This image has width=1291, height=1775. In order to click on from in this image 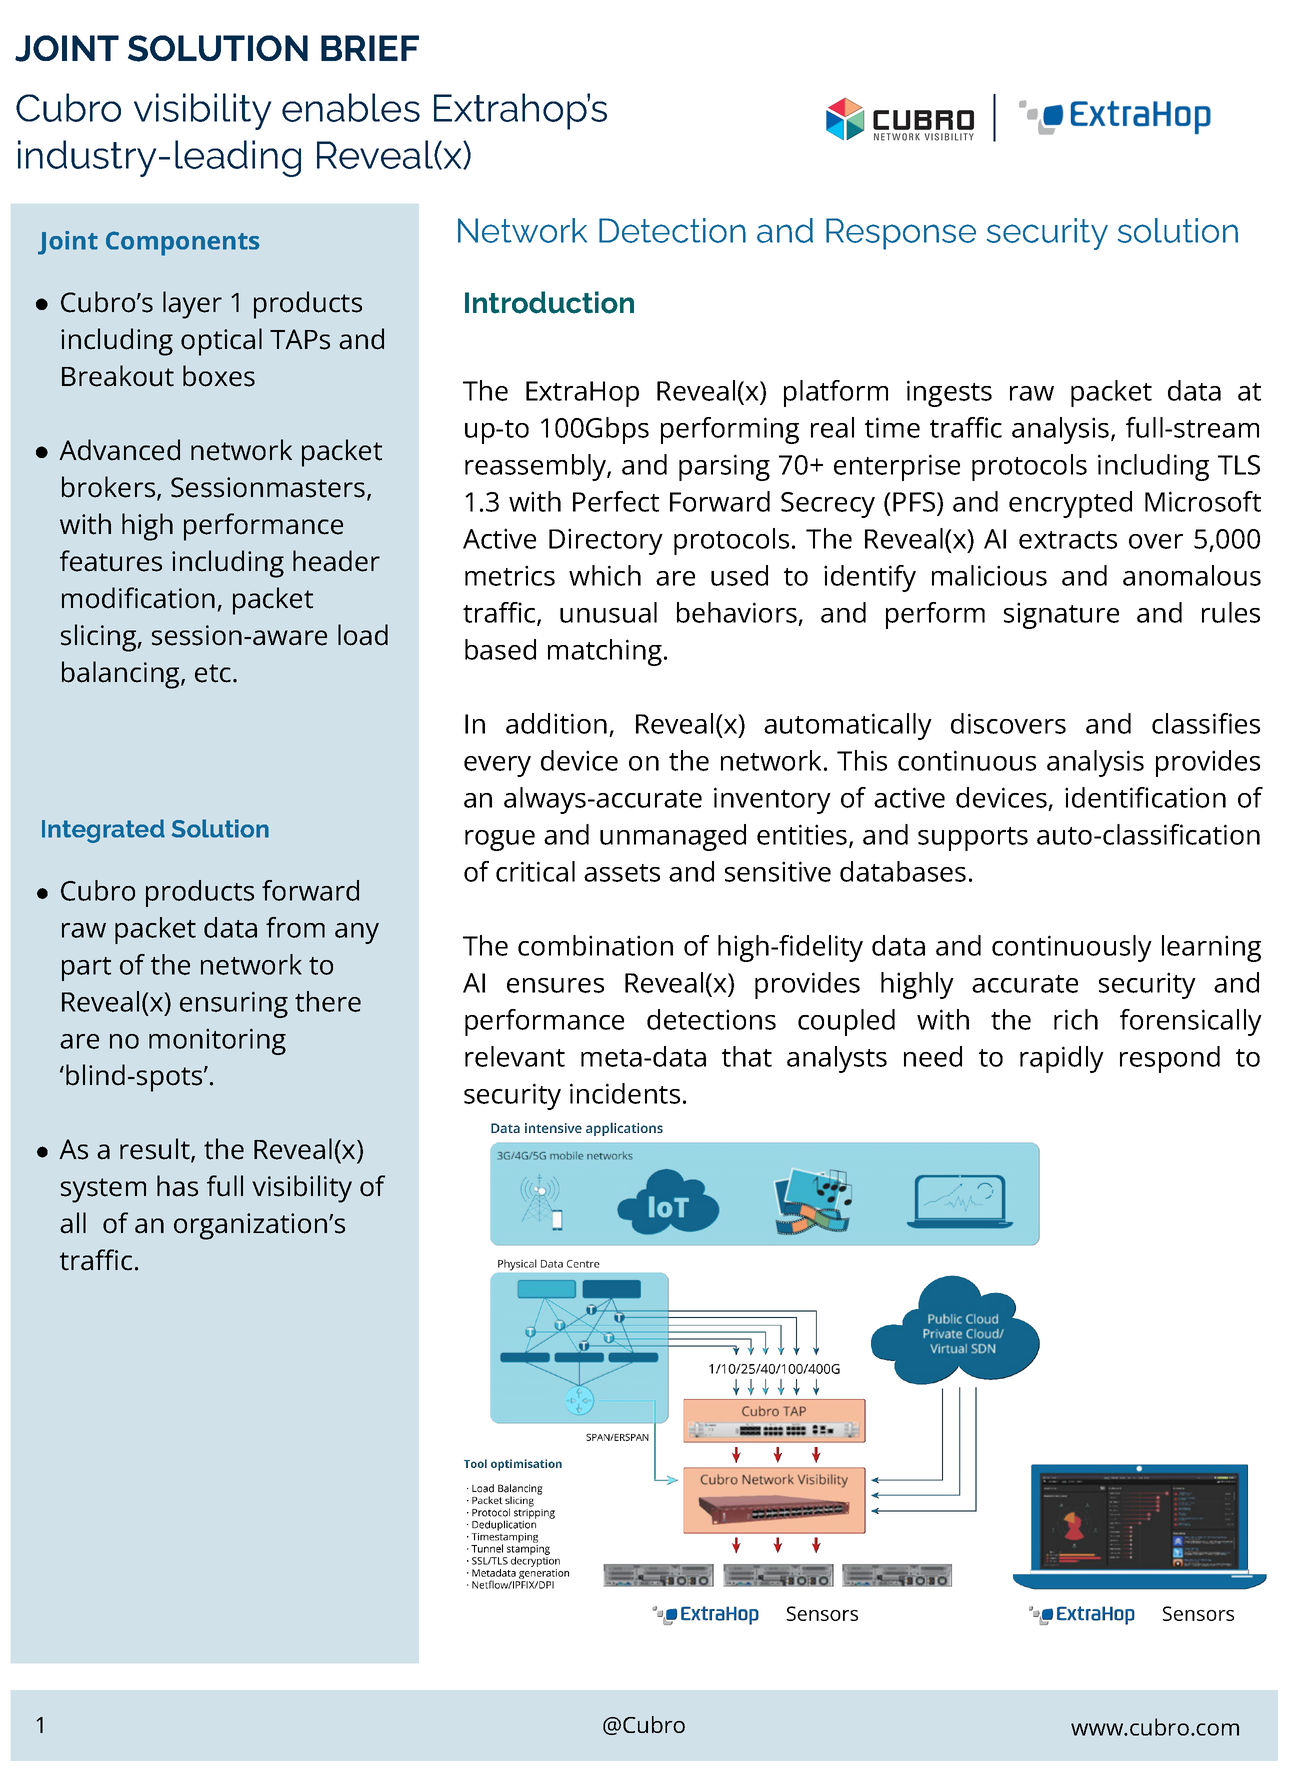, I will do `click(295, 927)`.
